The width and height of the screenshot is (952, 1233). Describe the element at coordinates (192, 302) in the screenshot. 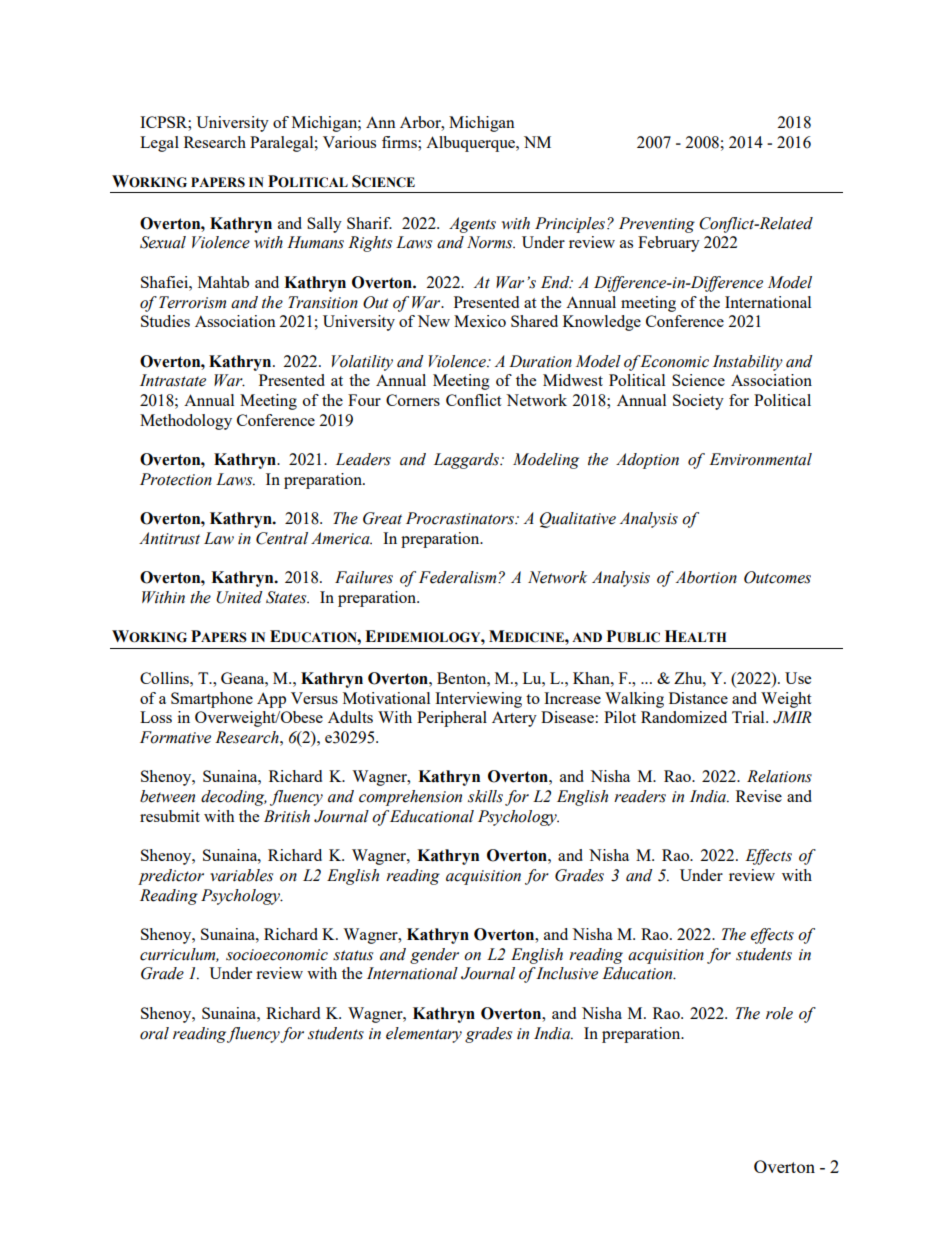

I see `Terrorism` at that location.
